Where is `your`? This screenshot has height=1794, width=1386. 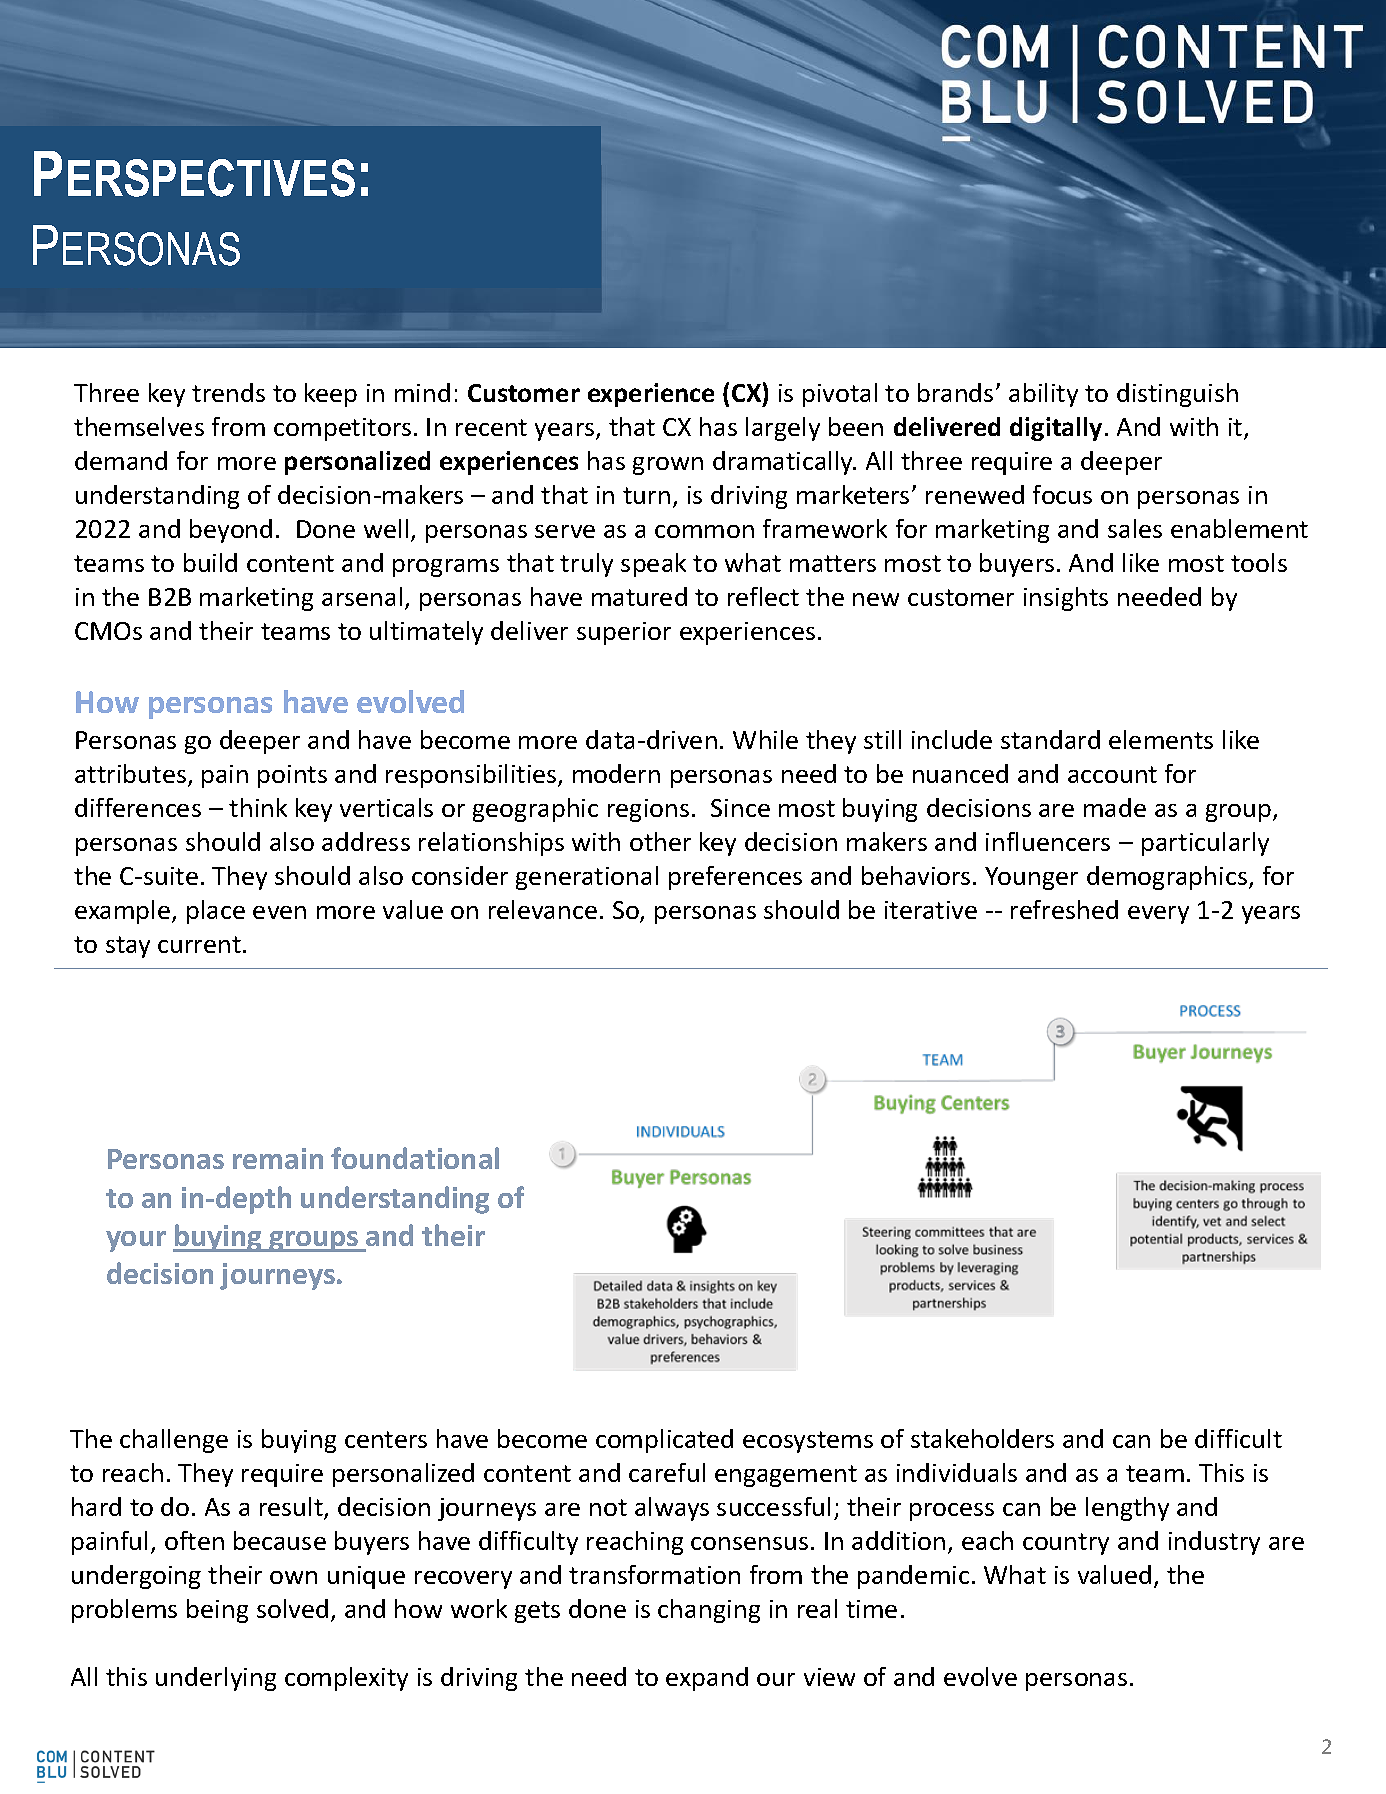
your is located at coordinates (136, 1241).
